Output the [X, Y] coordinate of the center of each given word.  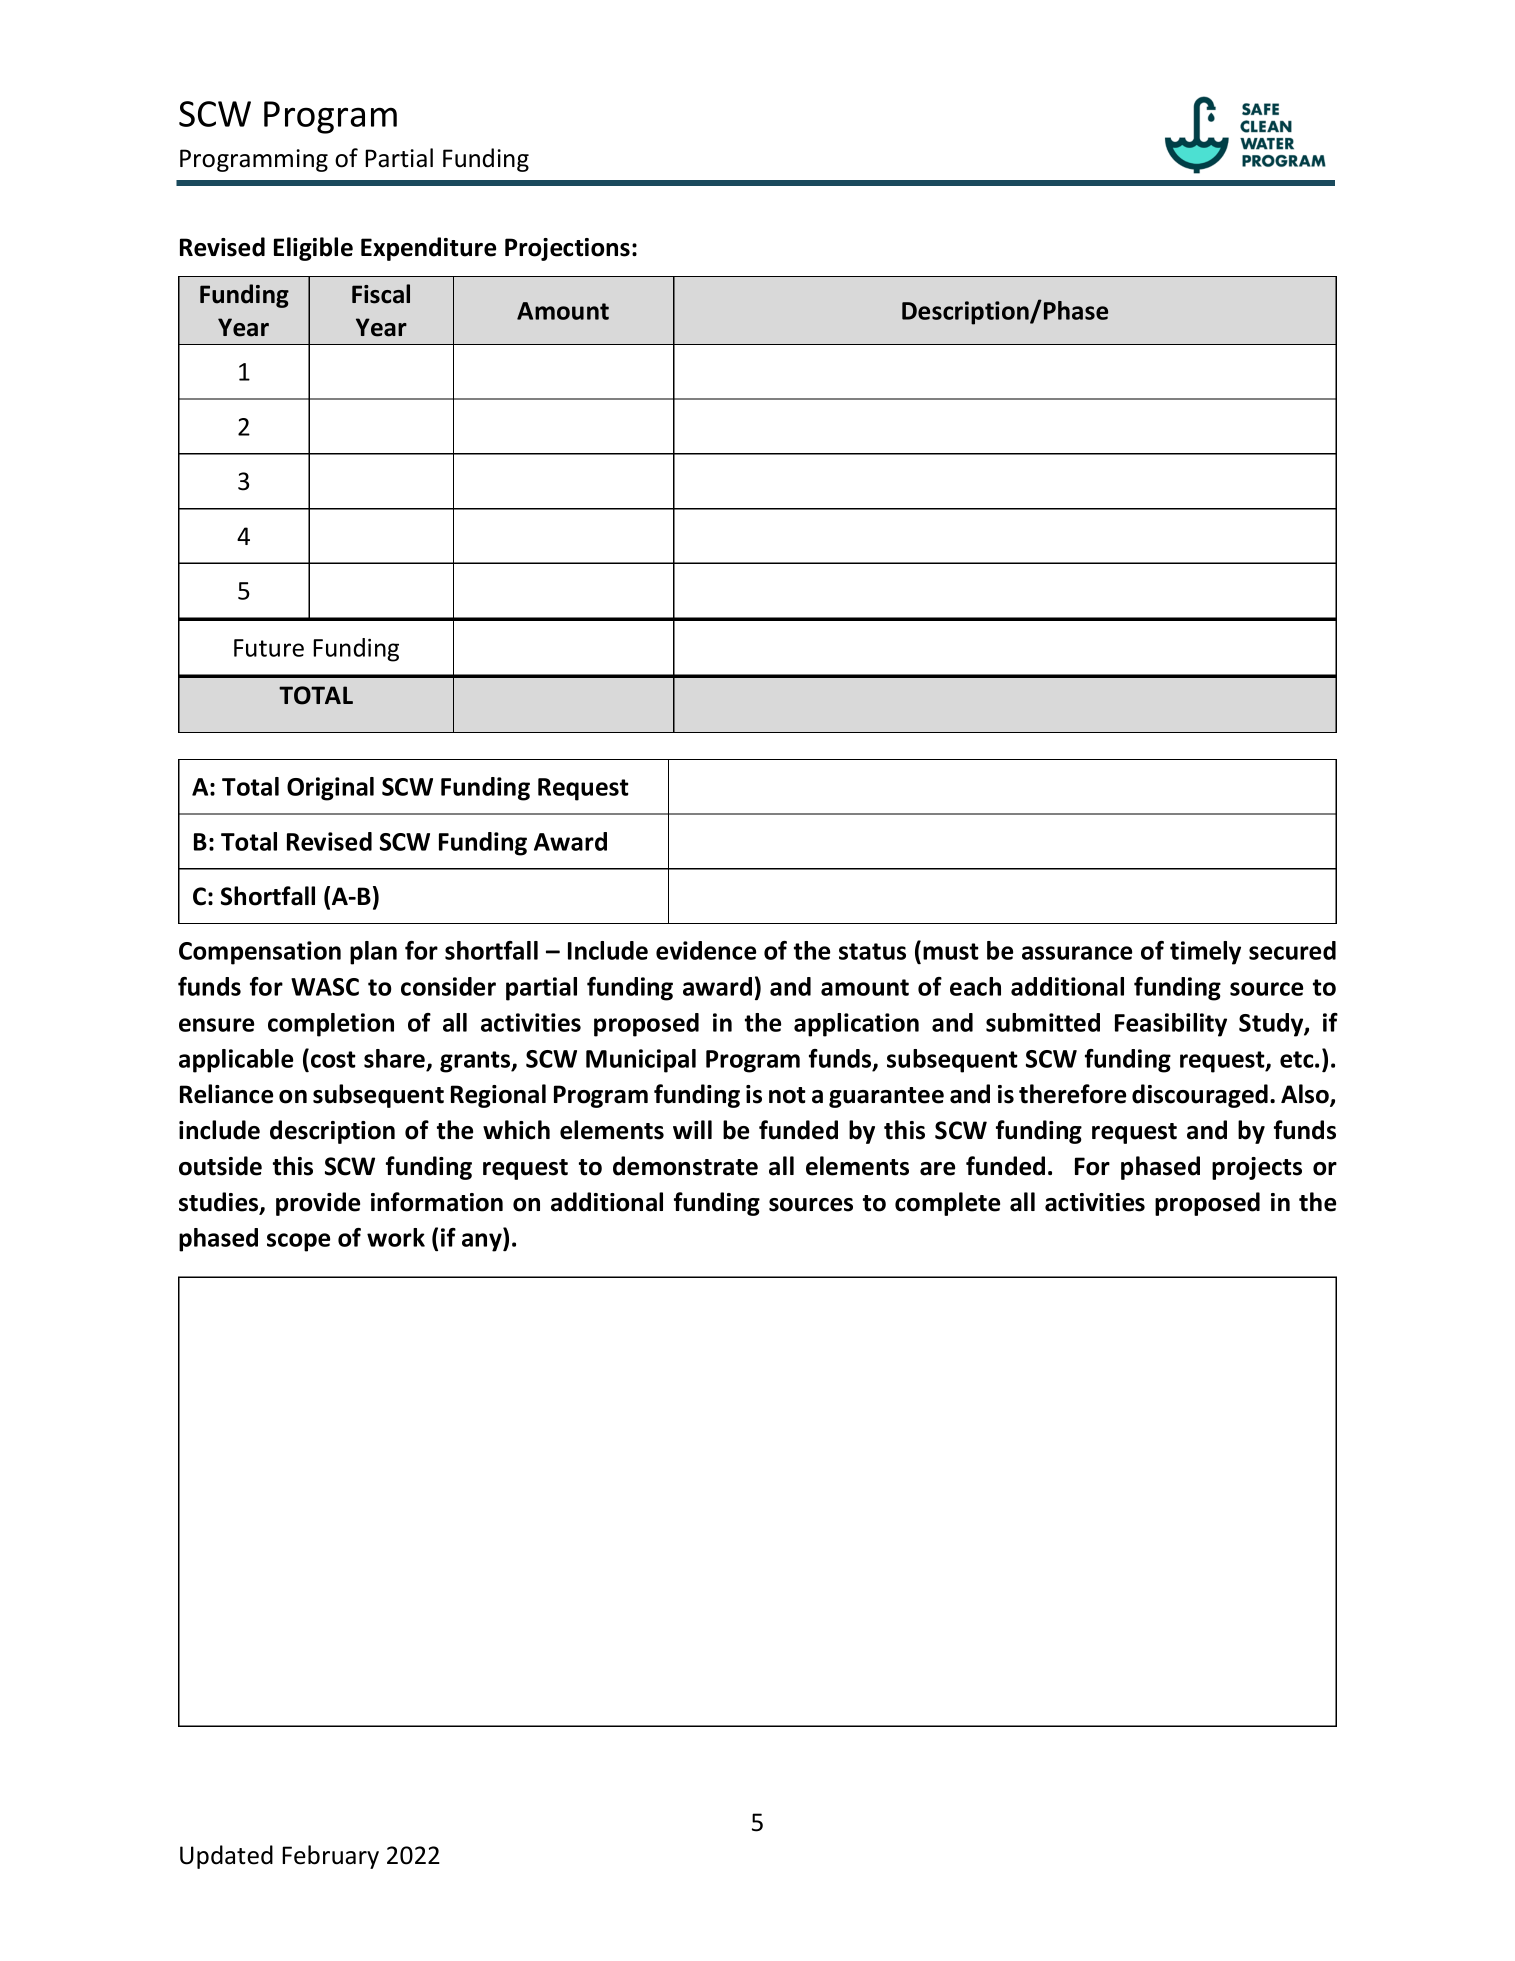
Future [269, 648]
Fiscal [381, 294]
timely [1205, 953]
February [330, 1857]
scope [298, 1242]
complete [947, 1204]
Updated [226, 1857]
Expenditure [428, 249]
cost [333, 1059]
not [787, 1095]
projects [1257, 1168]
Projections [567, 249]
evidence [706, 950]
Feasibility [1171, 1025]
